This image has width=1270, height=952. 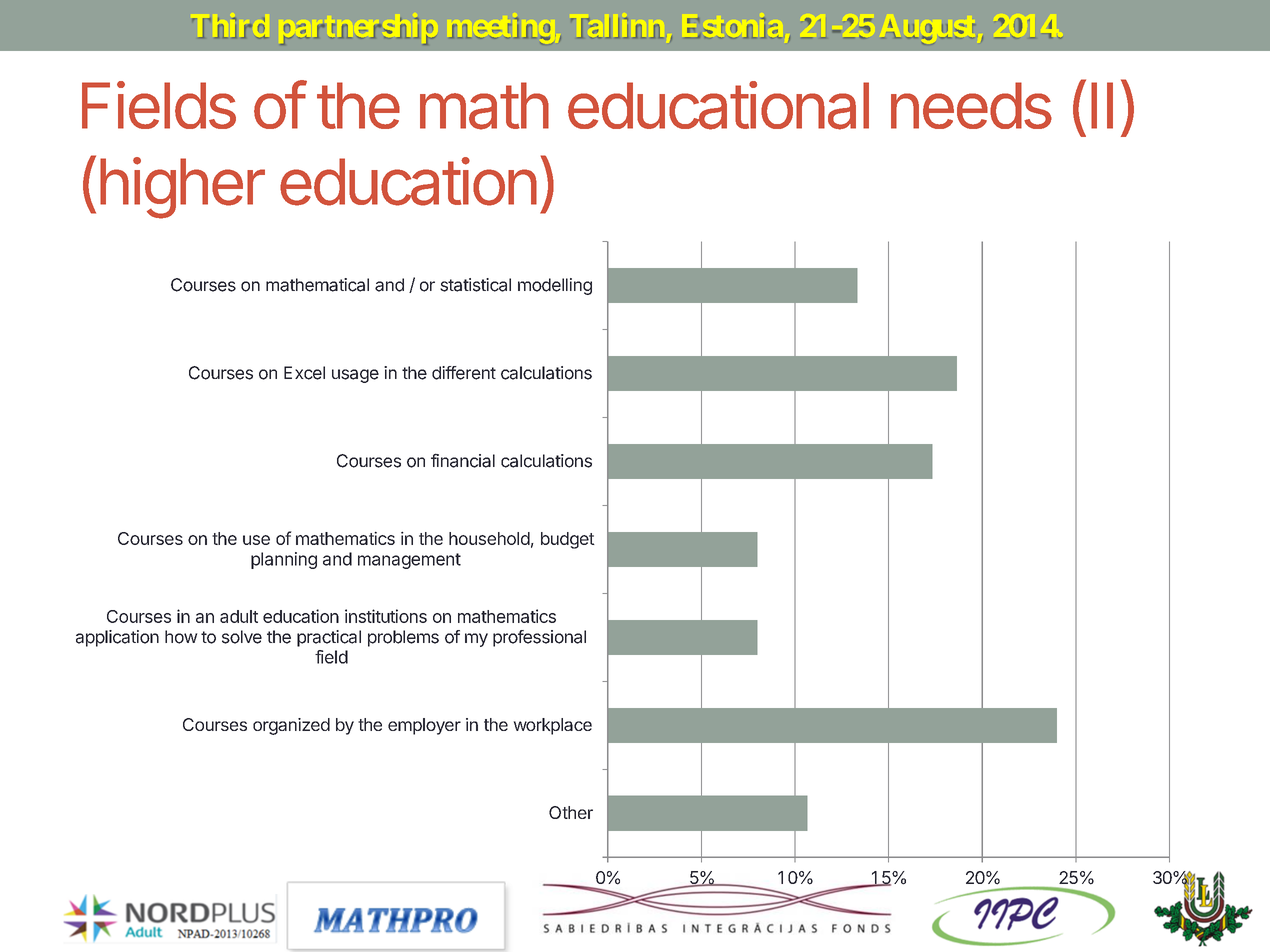 I want to click on modelling, so click(x=555, y=286).
